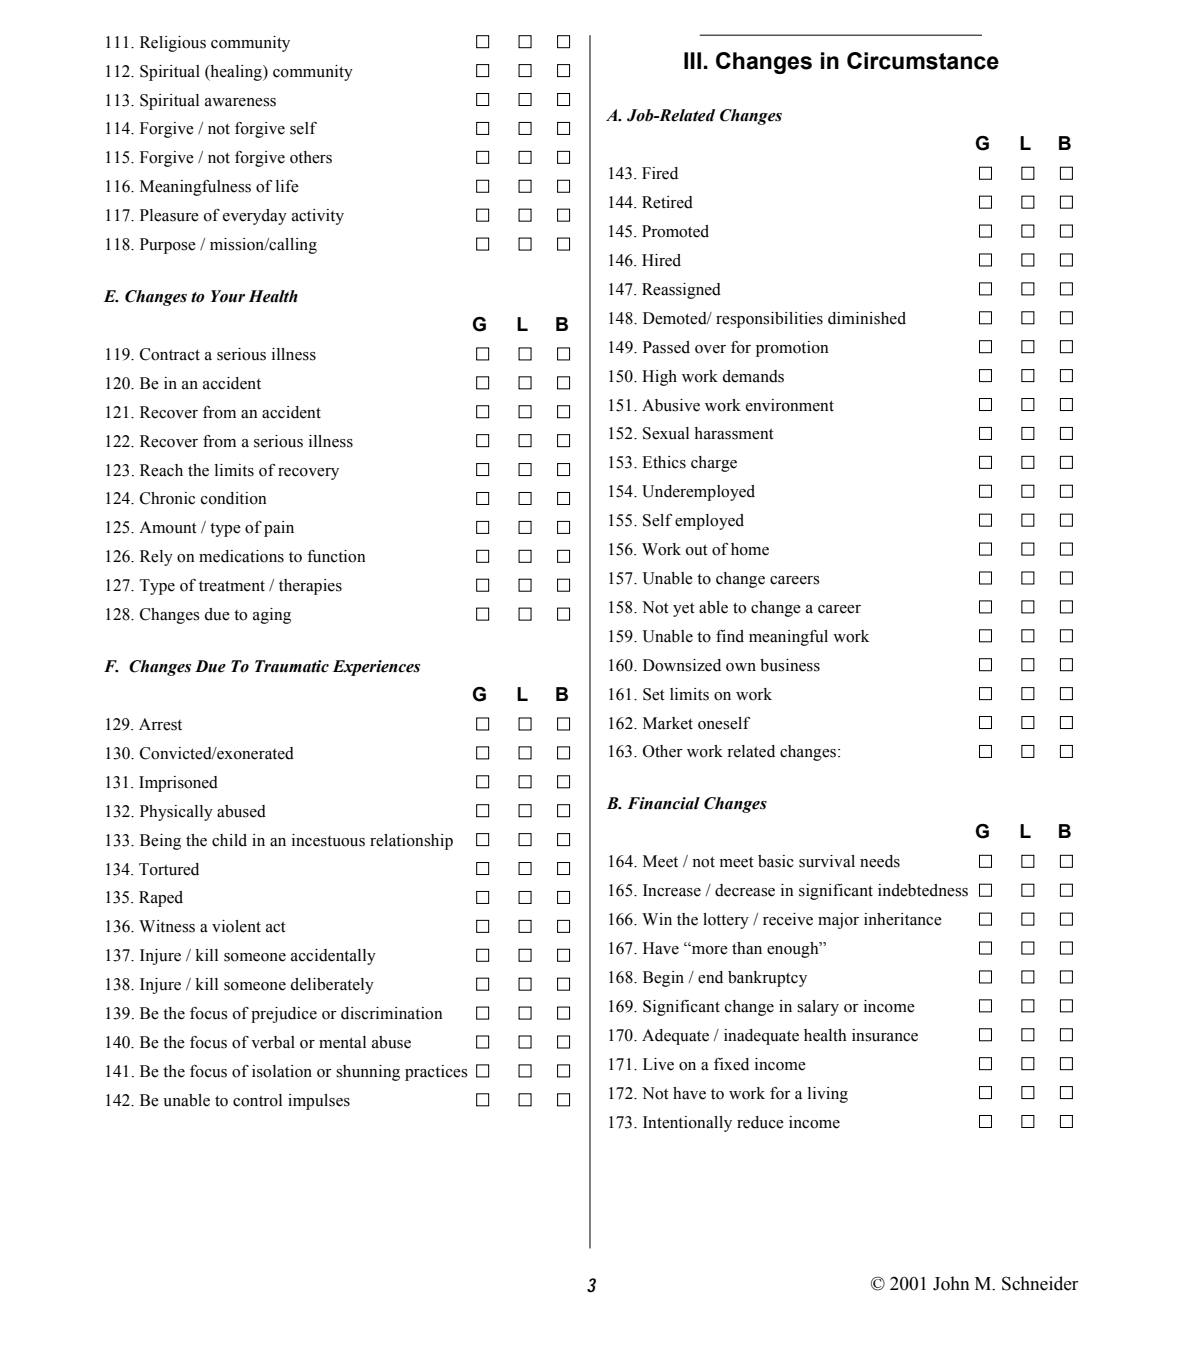  Describe the element at coordinates (257, 1100) in the page. I see `control` at that location.
